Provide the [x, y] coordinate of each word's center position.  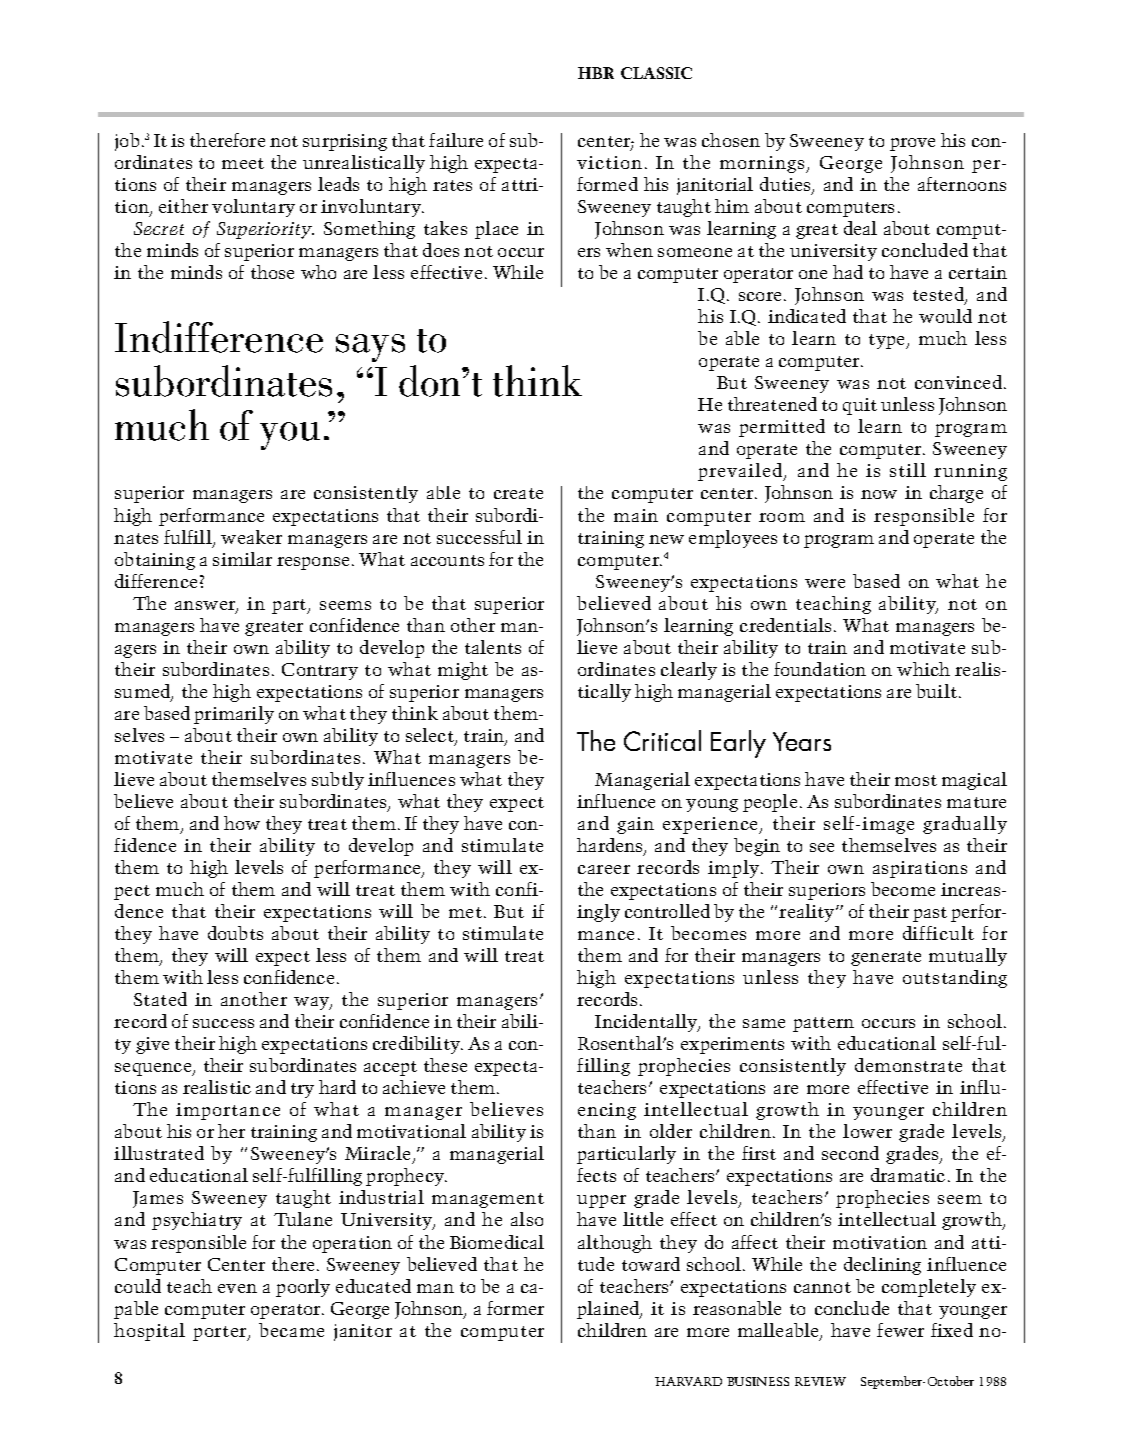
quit [860, 406]
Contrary [320, 671]
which [923, 669]
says [370, 348]
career [604, 869]
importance [228, 1111]
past [930, 914]
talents [493, 647]
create [518, 493]
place [496, 230]
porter [221, 1333]
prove [912, 144]
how [242, 823]
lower [867, 1131]
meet [243, 163]
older [671, 1131]
